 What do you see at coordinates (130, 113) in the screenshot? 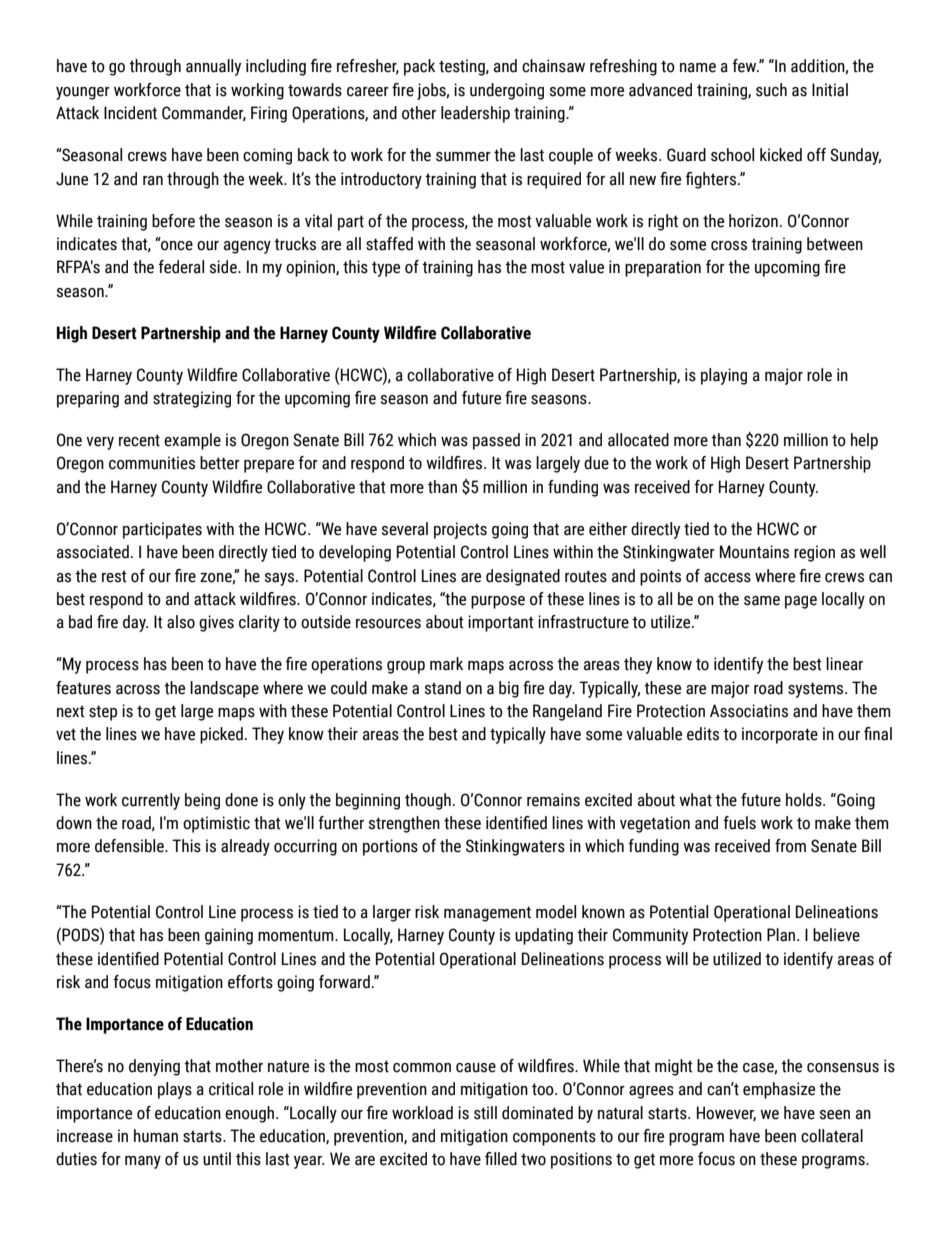
I see `Incident` at bounding box center [130, 113].
